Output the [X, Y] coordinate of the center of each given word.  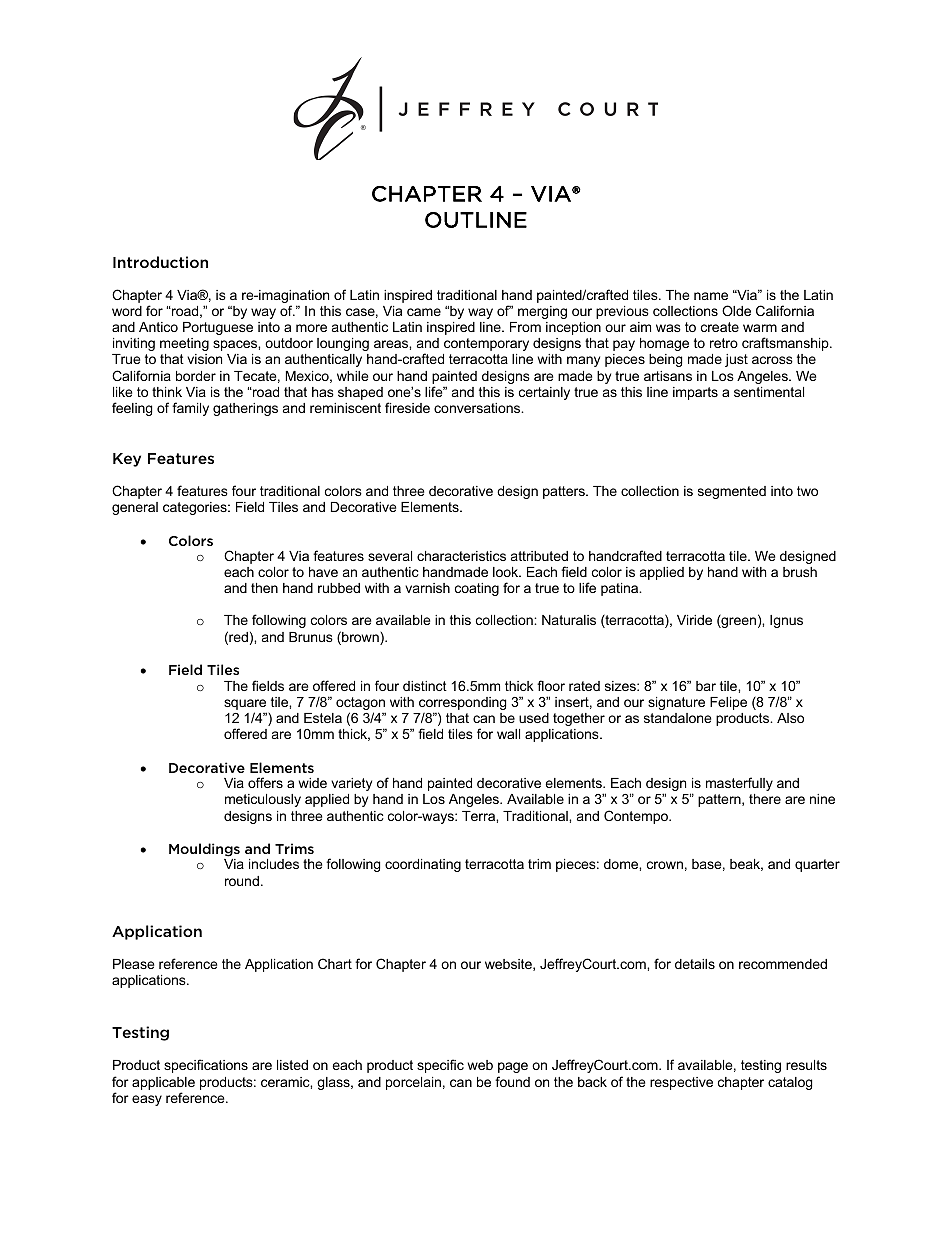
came [424, 312]
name [711, 296]
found [512, 1081]
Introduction [160, 262]
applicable [163, 1085]
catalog [790, 1083]
